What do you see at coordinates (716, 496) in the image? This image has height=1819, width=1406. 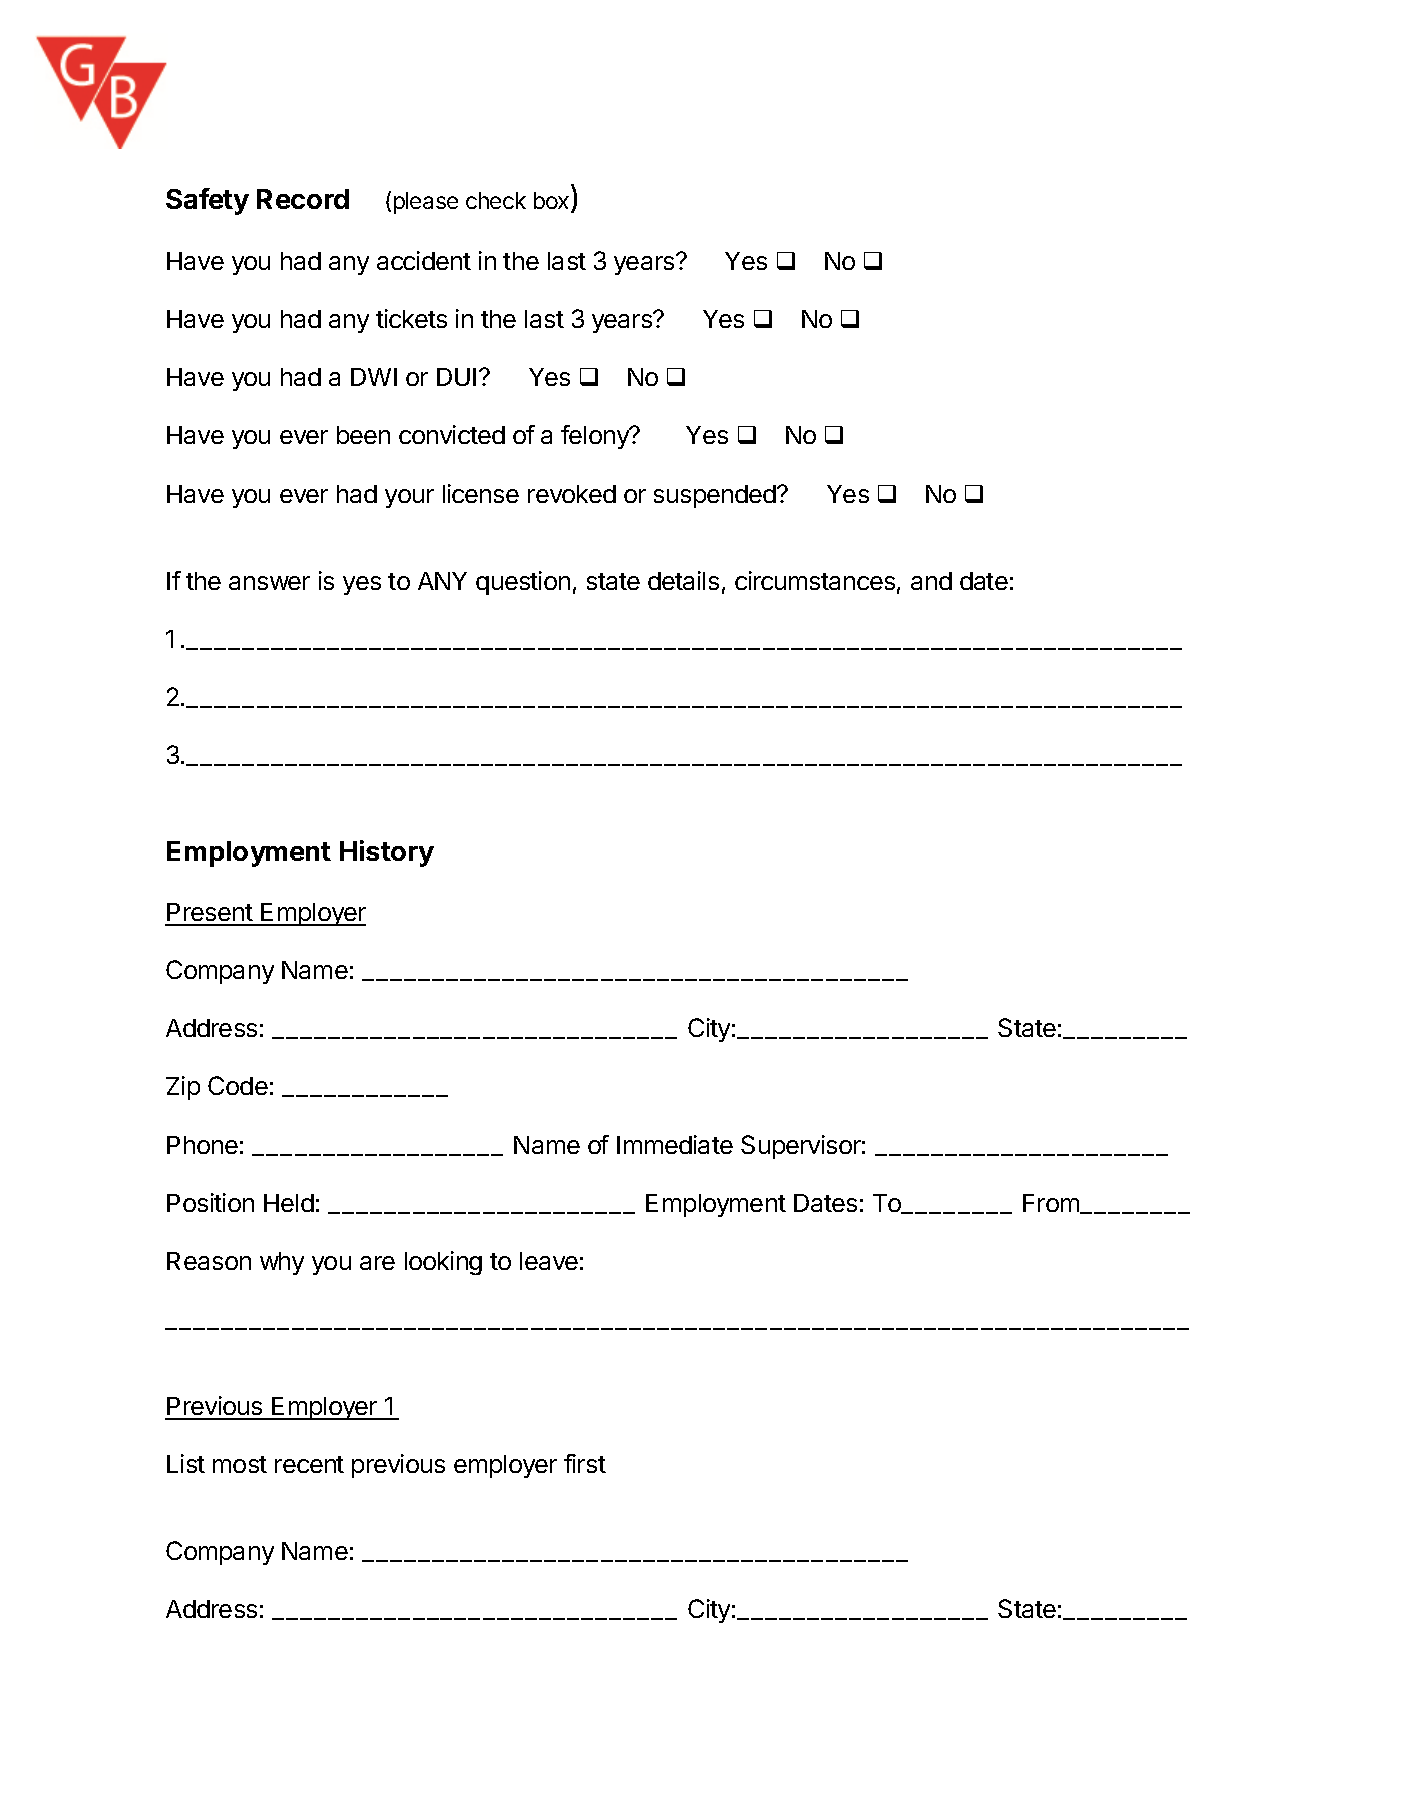 I see `suspended` at bounding box center [716, 496].
